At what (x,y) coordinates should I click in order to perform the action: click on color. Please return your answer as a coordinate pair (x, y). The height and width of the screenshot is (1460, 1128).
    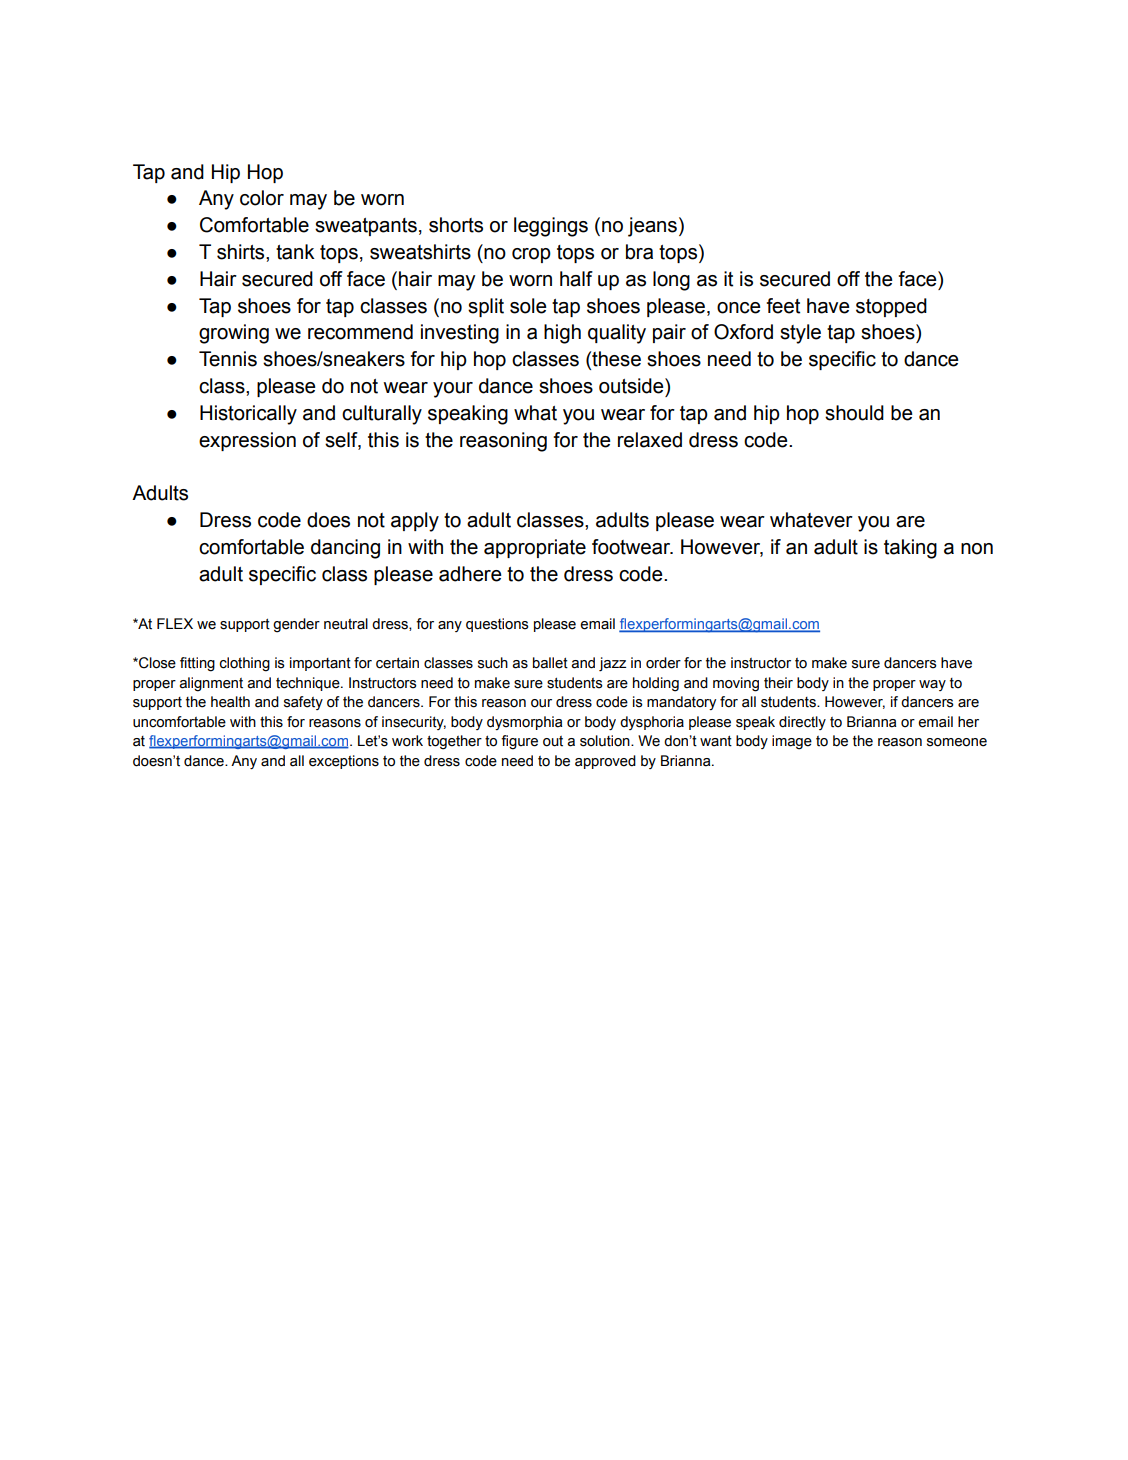
    Looking at the image, I should click on (262, 198).
